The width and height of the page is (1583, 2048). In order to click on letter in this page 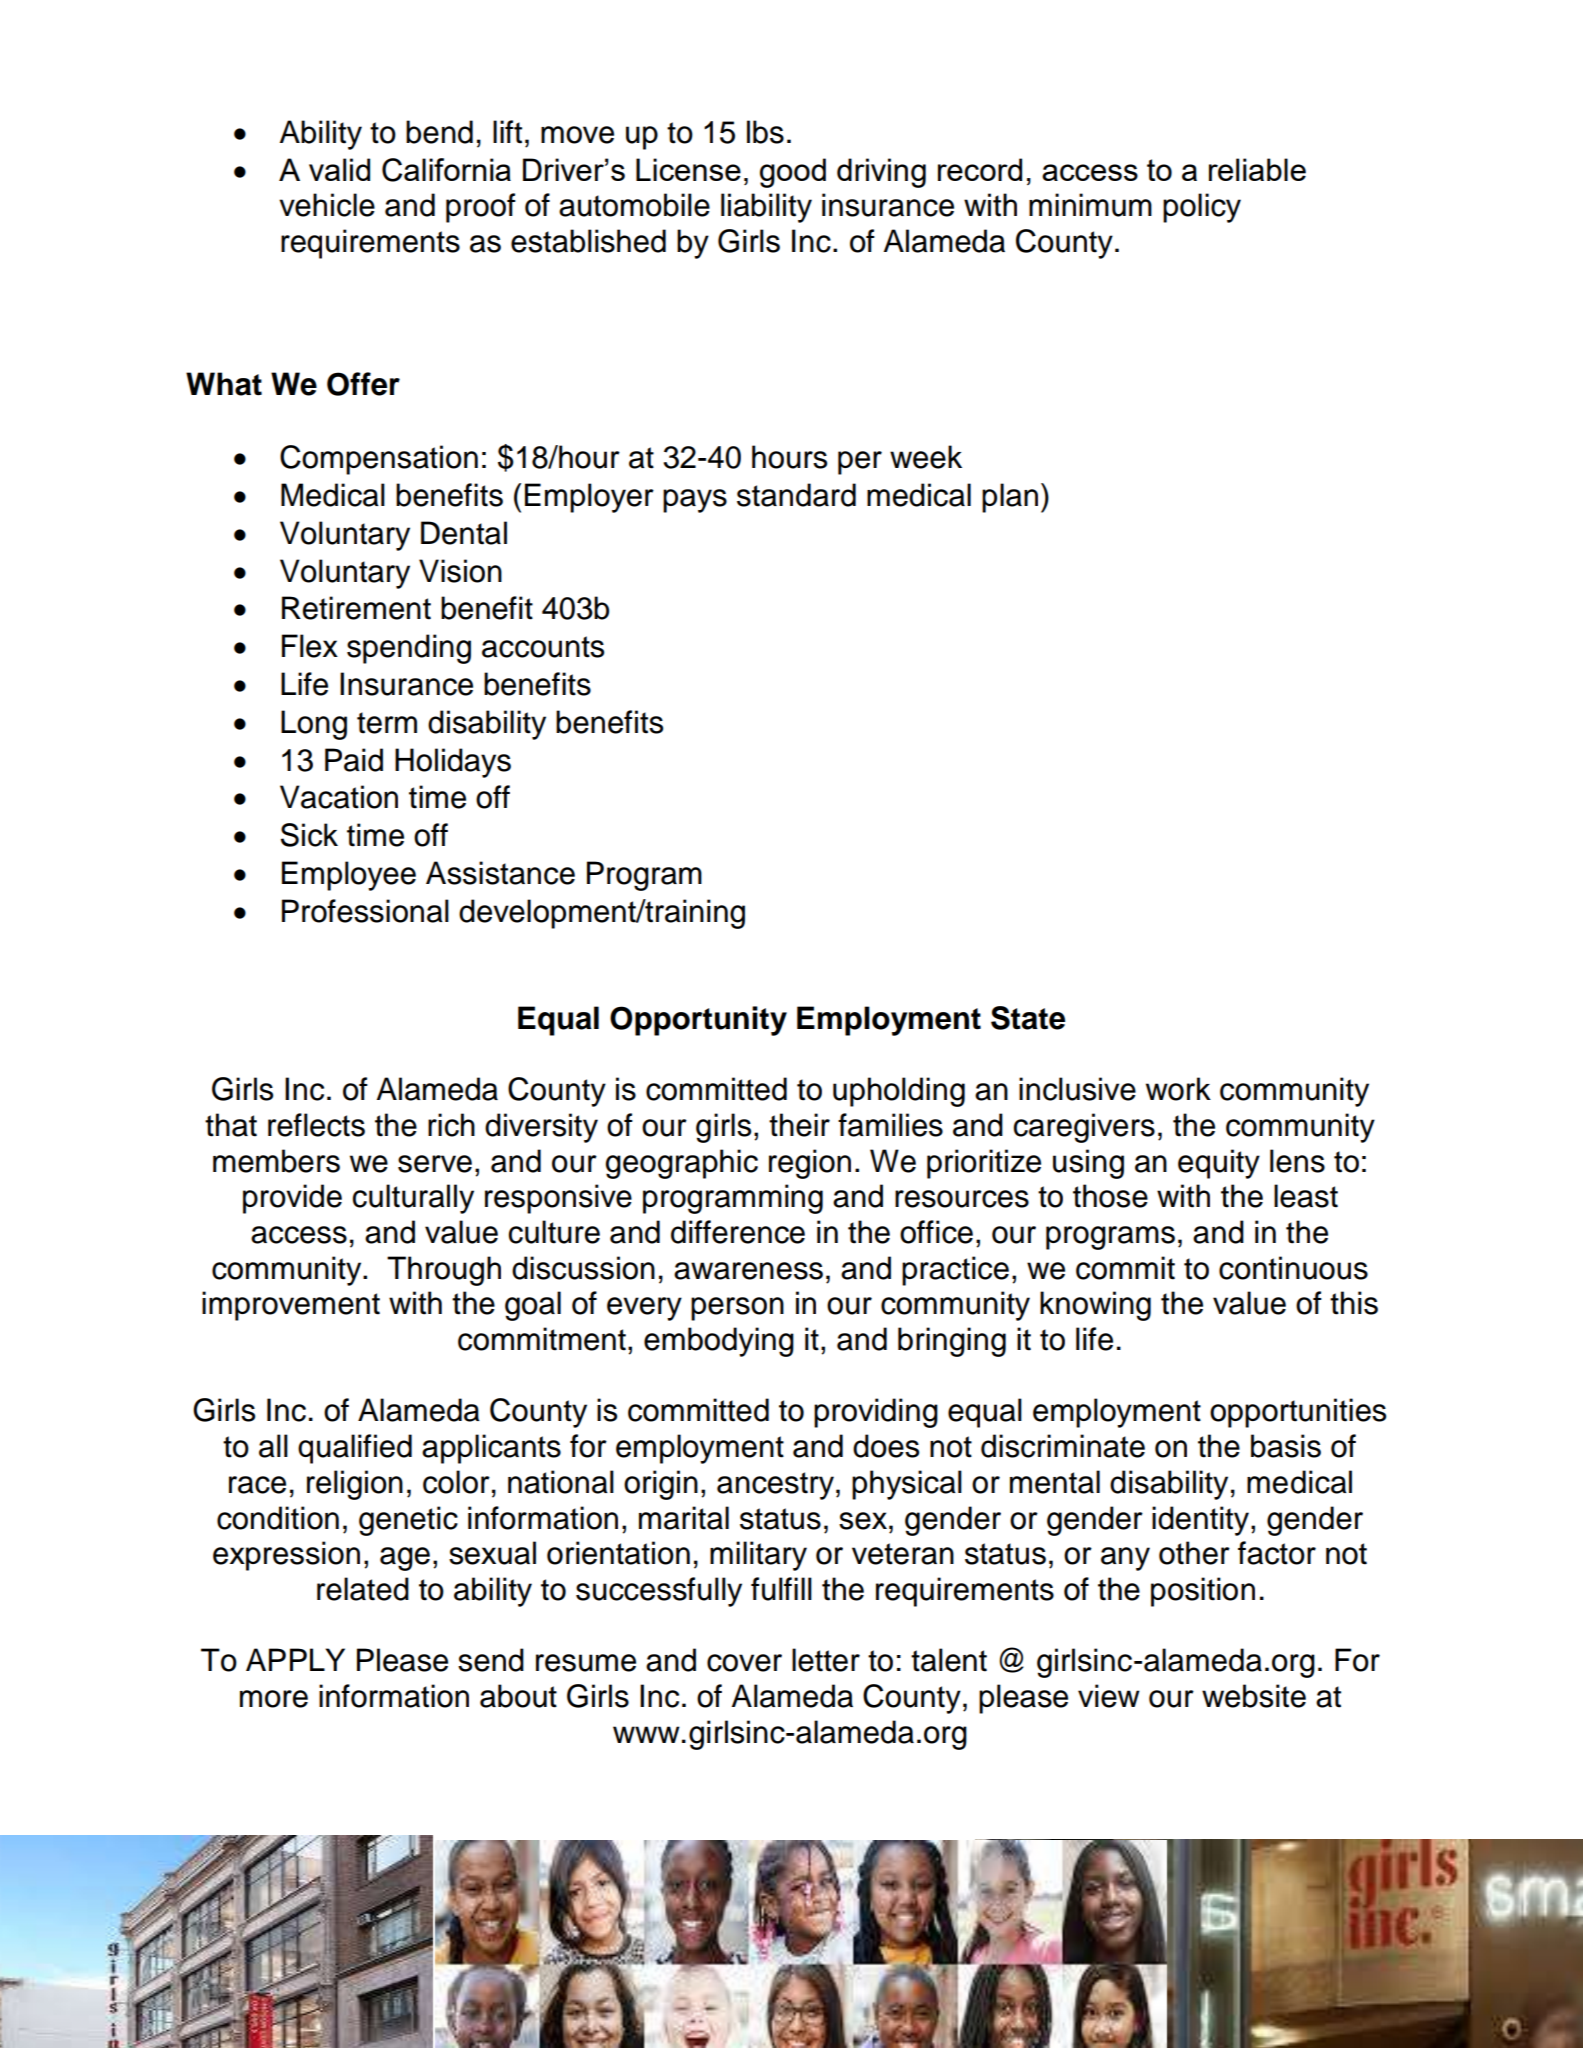, I will do `click(826, 1660)`.
